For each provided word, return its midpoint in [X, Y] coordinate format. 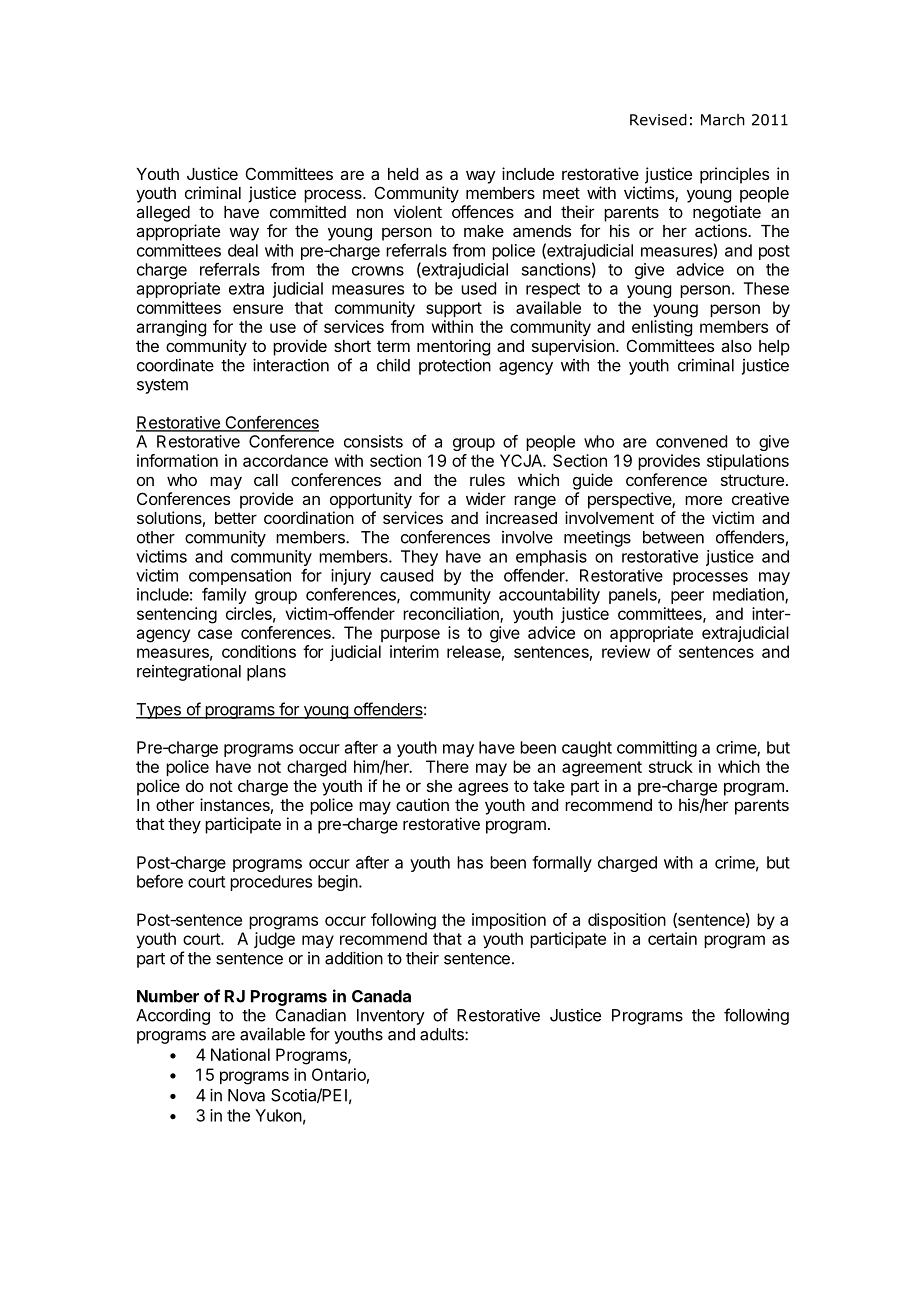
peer [687, 597]
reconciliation [452, 614]
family [224, 596]
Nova [246, 1095]
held [403, 174]
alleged [163, 214]
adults [443, 1034]
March [723, 120]
